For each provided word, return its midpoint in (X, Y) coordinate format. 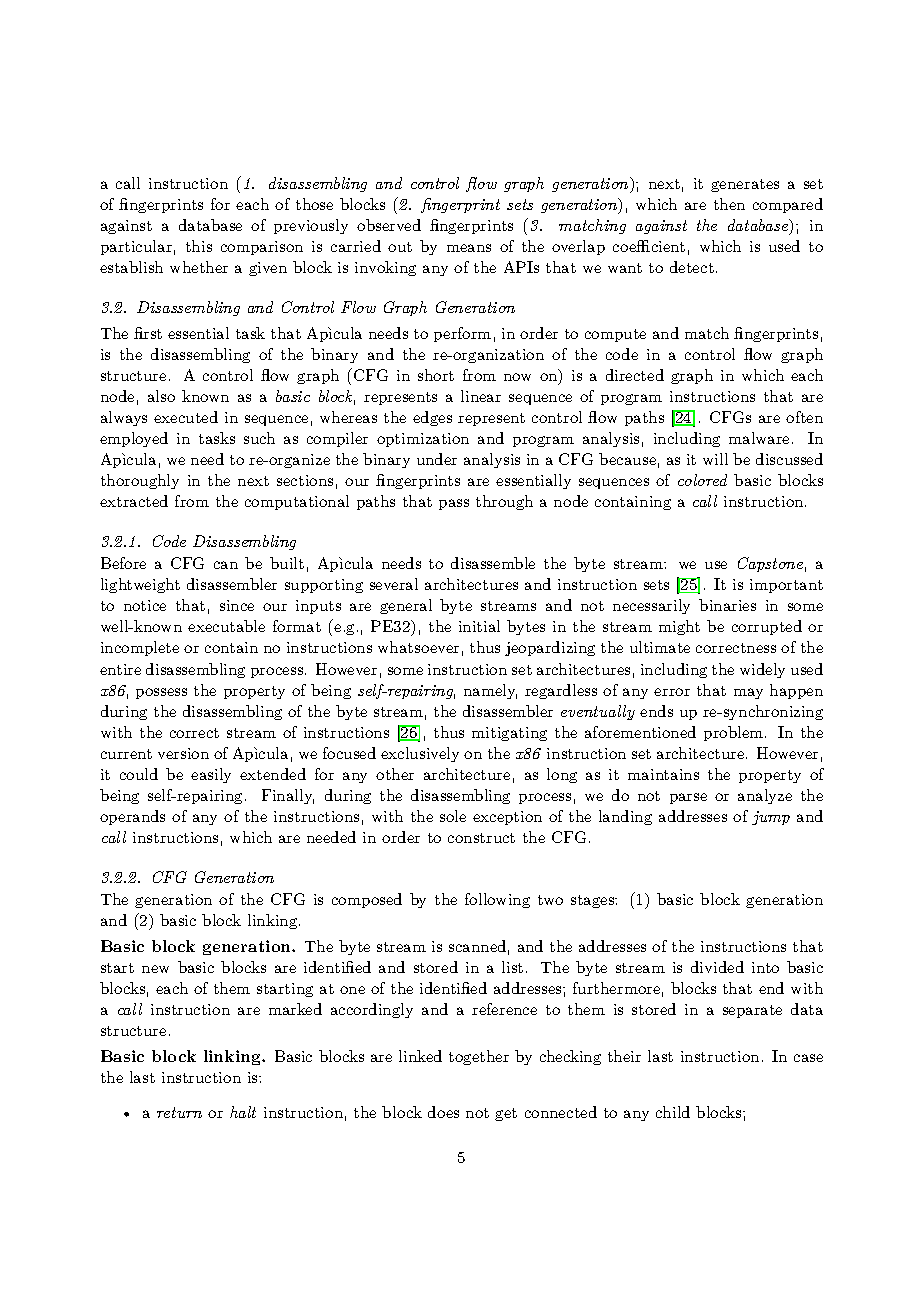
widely (762, 670)
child (673, 1112)
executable (226, 626)
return (179, 1112)
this (199, 246)
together (479, 1057)
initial (479, 626)
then (729, 204)
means (469, 248)
